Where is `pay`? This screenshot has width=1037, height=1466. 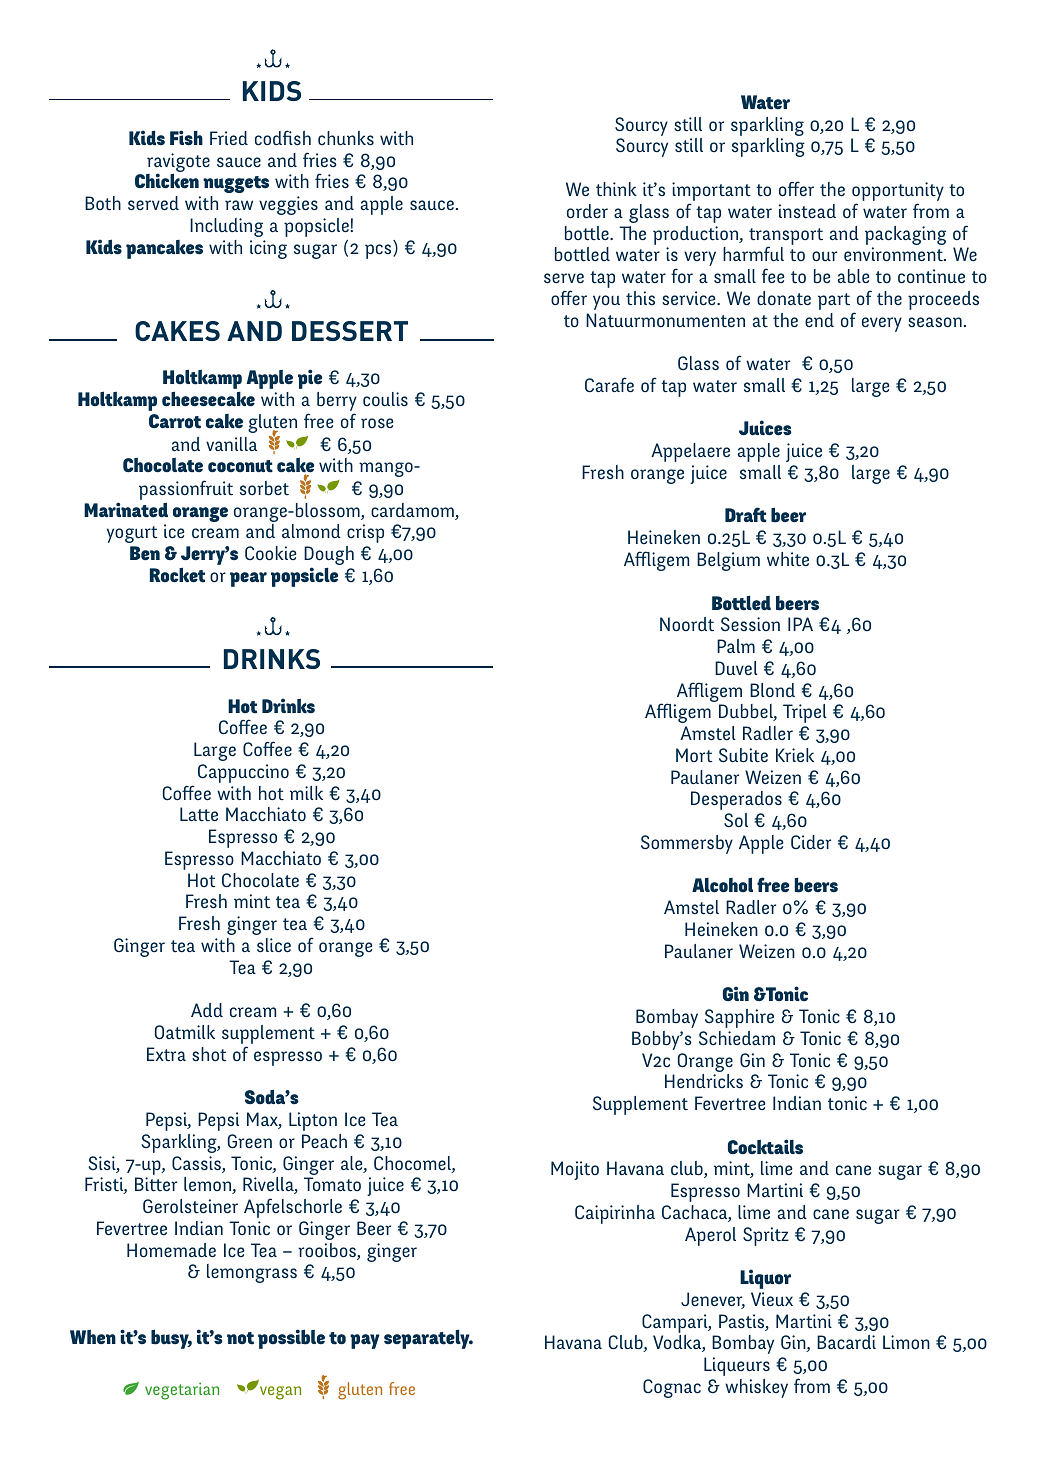 pay is located at coordinates (365, 1341).
